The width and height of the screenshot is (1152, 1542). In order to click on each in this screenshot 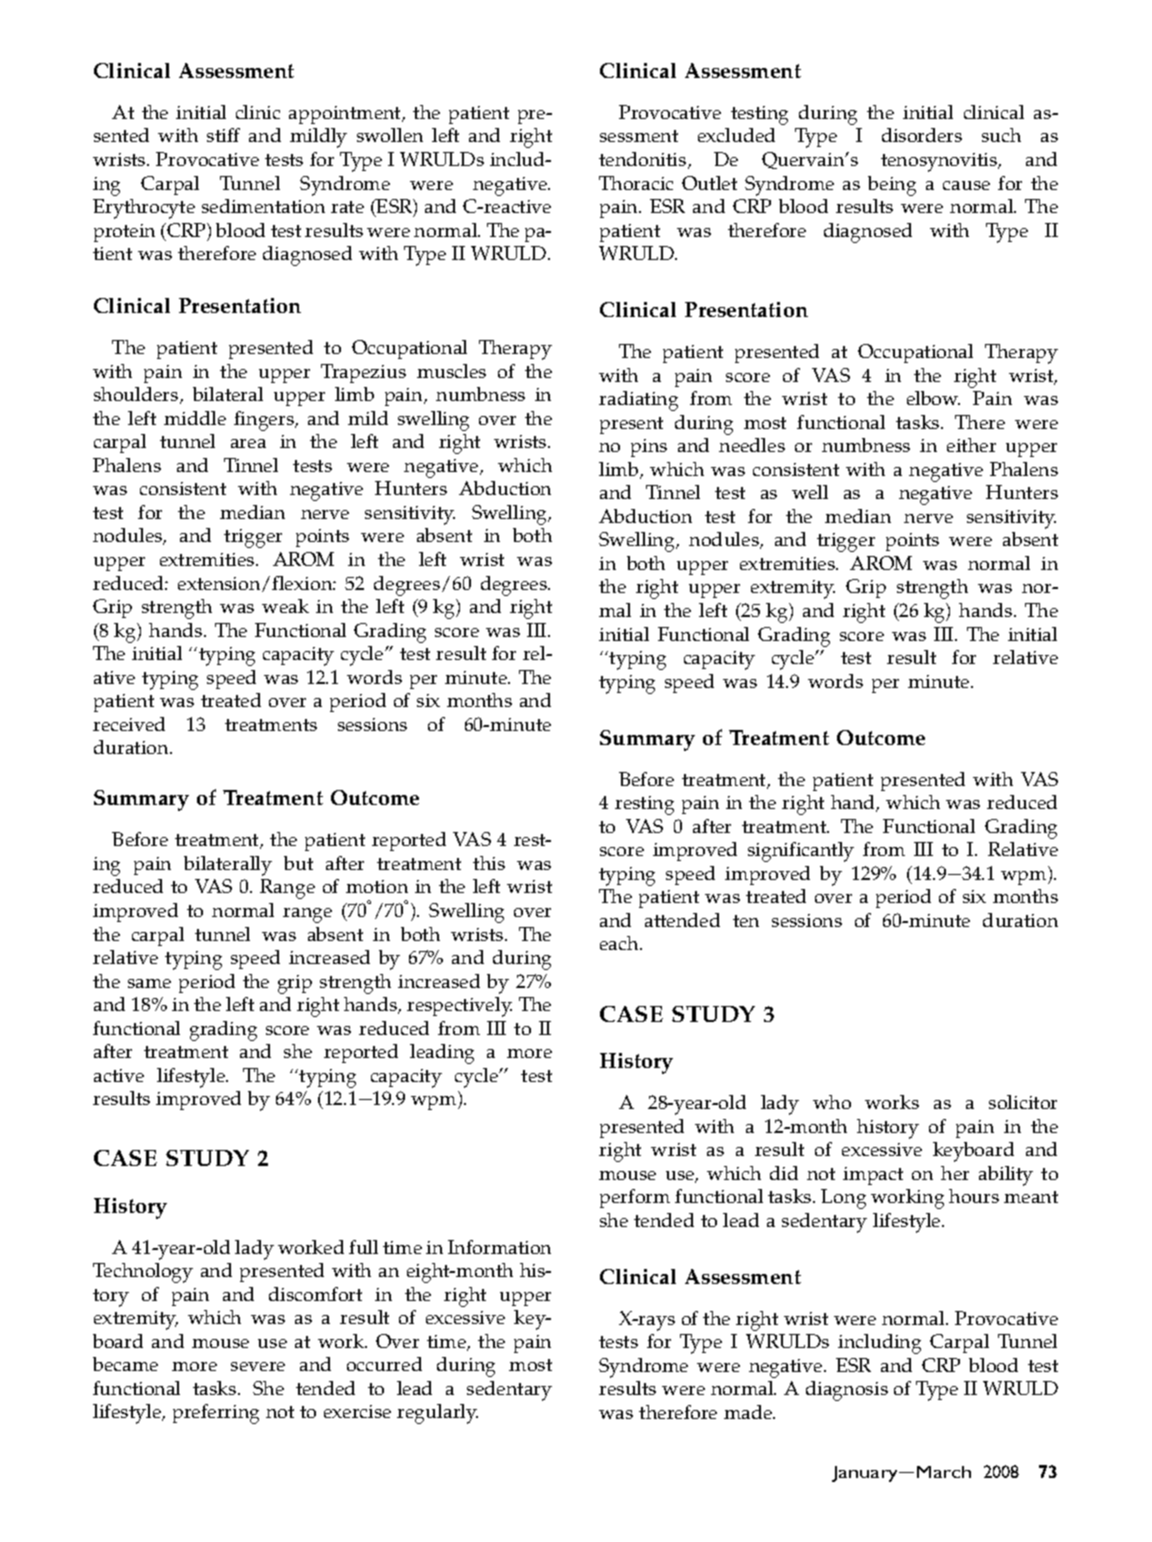, I will do `click(620, 943)`.
